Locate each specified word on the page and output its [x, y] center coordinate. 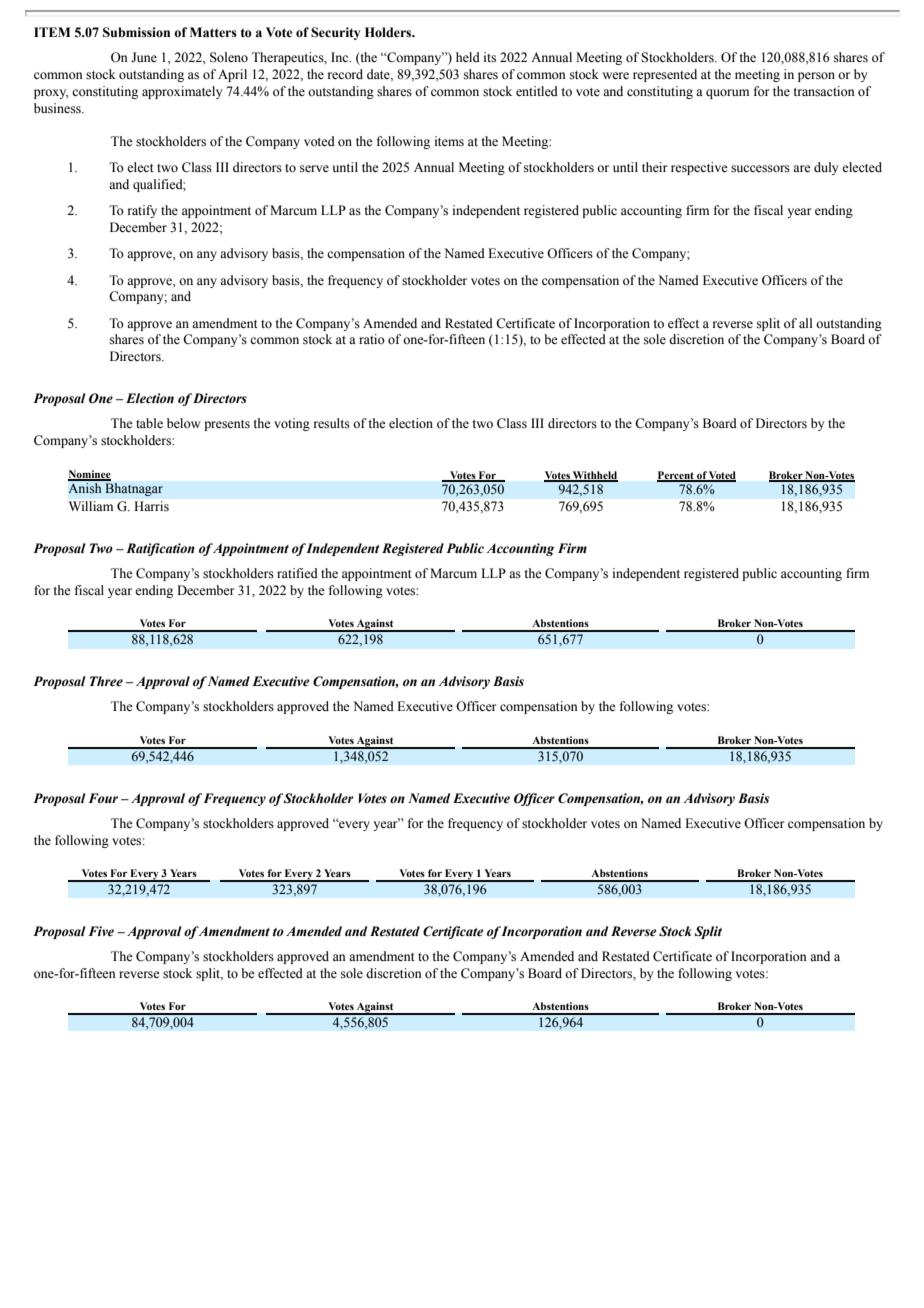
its [490, 57]
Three [106, 681]
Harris [152, 506]
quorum [727, 94]
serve [314, 168]
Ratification [160, 549]
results [332, 423]
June [144, 57]
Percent [676, 476]
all [805, 323]
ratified [297, 573]
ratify [142, 211]
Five [101, 931]
